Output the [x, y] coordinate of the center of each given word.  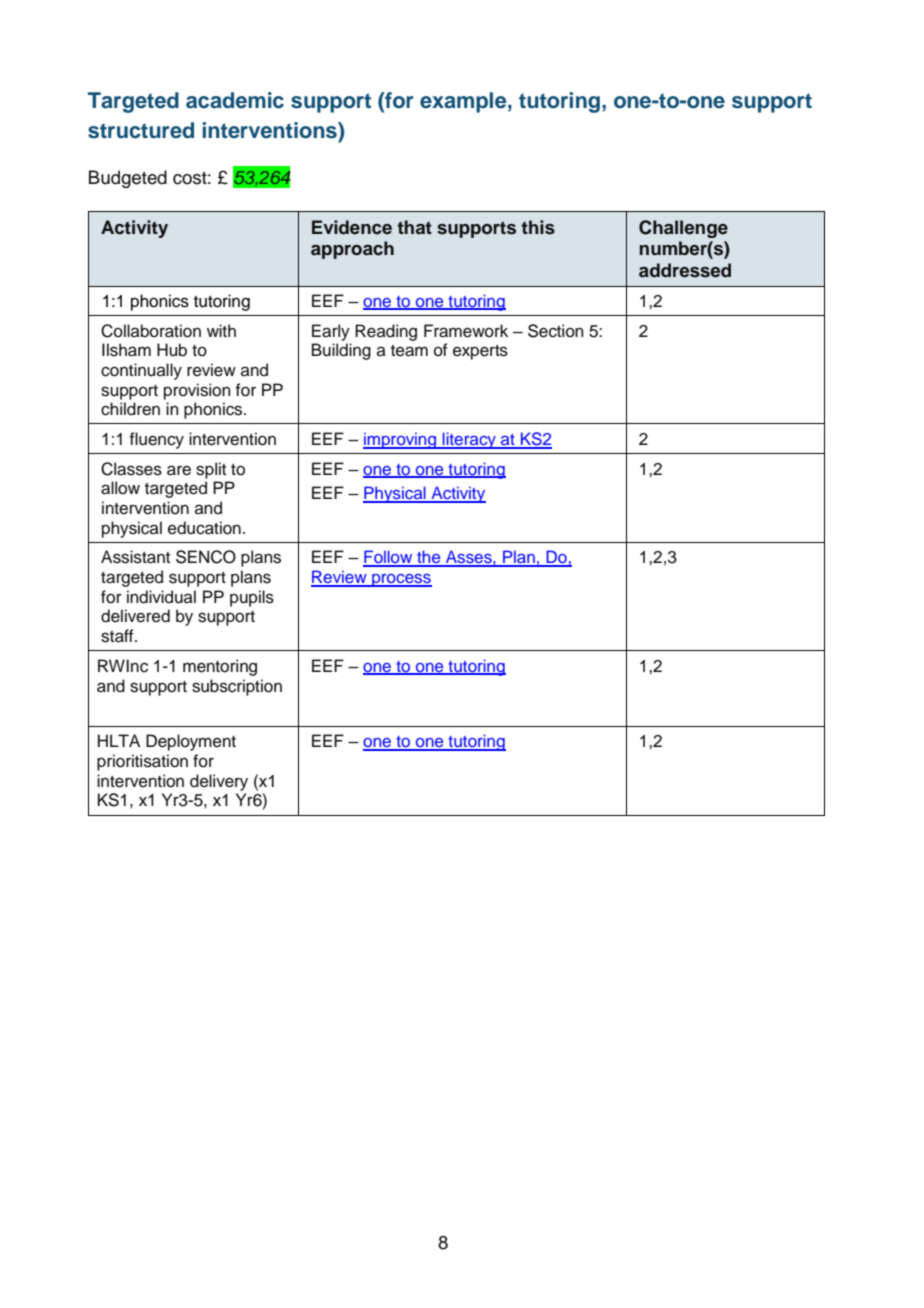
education [204, 528]
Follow [389, 558]
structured [141, 130]
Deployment [191, 742]
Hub [172, 350]
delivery [219, 782]
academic [235, 100]
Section [555, 331]
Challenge [683, 229]
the [429, 558]
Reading [386, 332]
